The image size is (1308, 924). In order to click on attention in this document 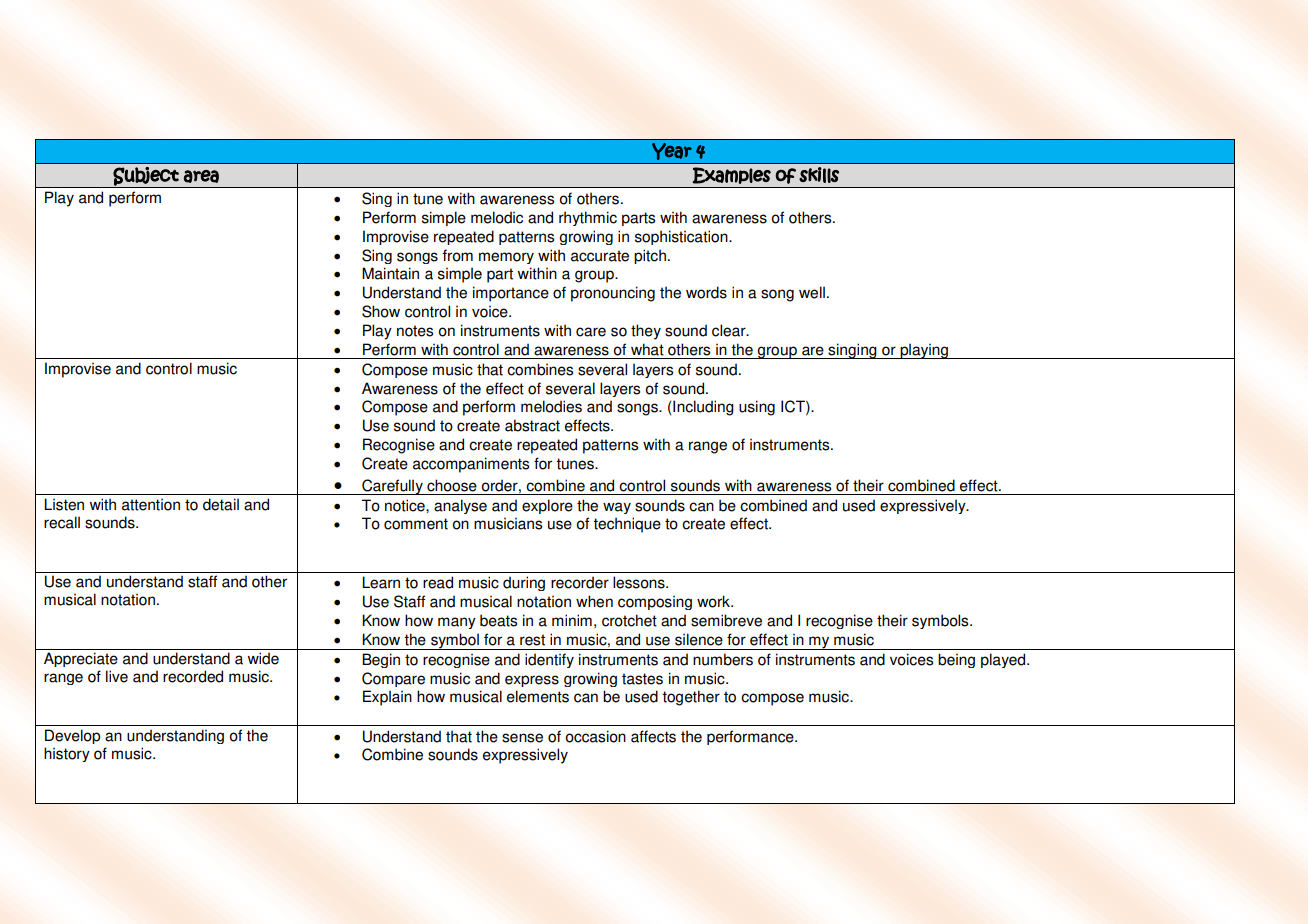, I will do `click(151, 504)`.
